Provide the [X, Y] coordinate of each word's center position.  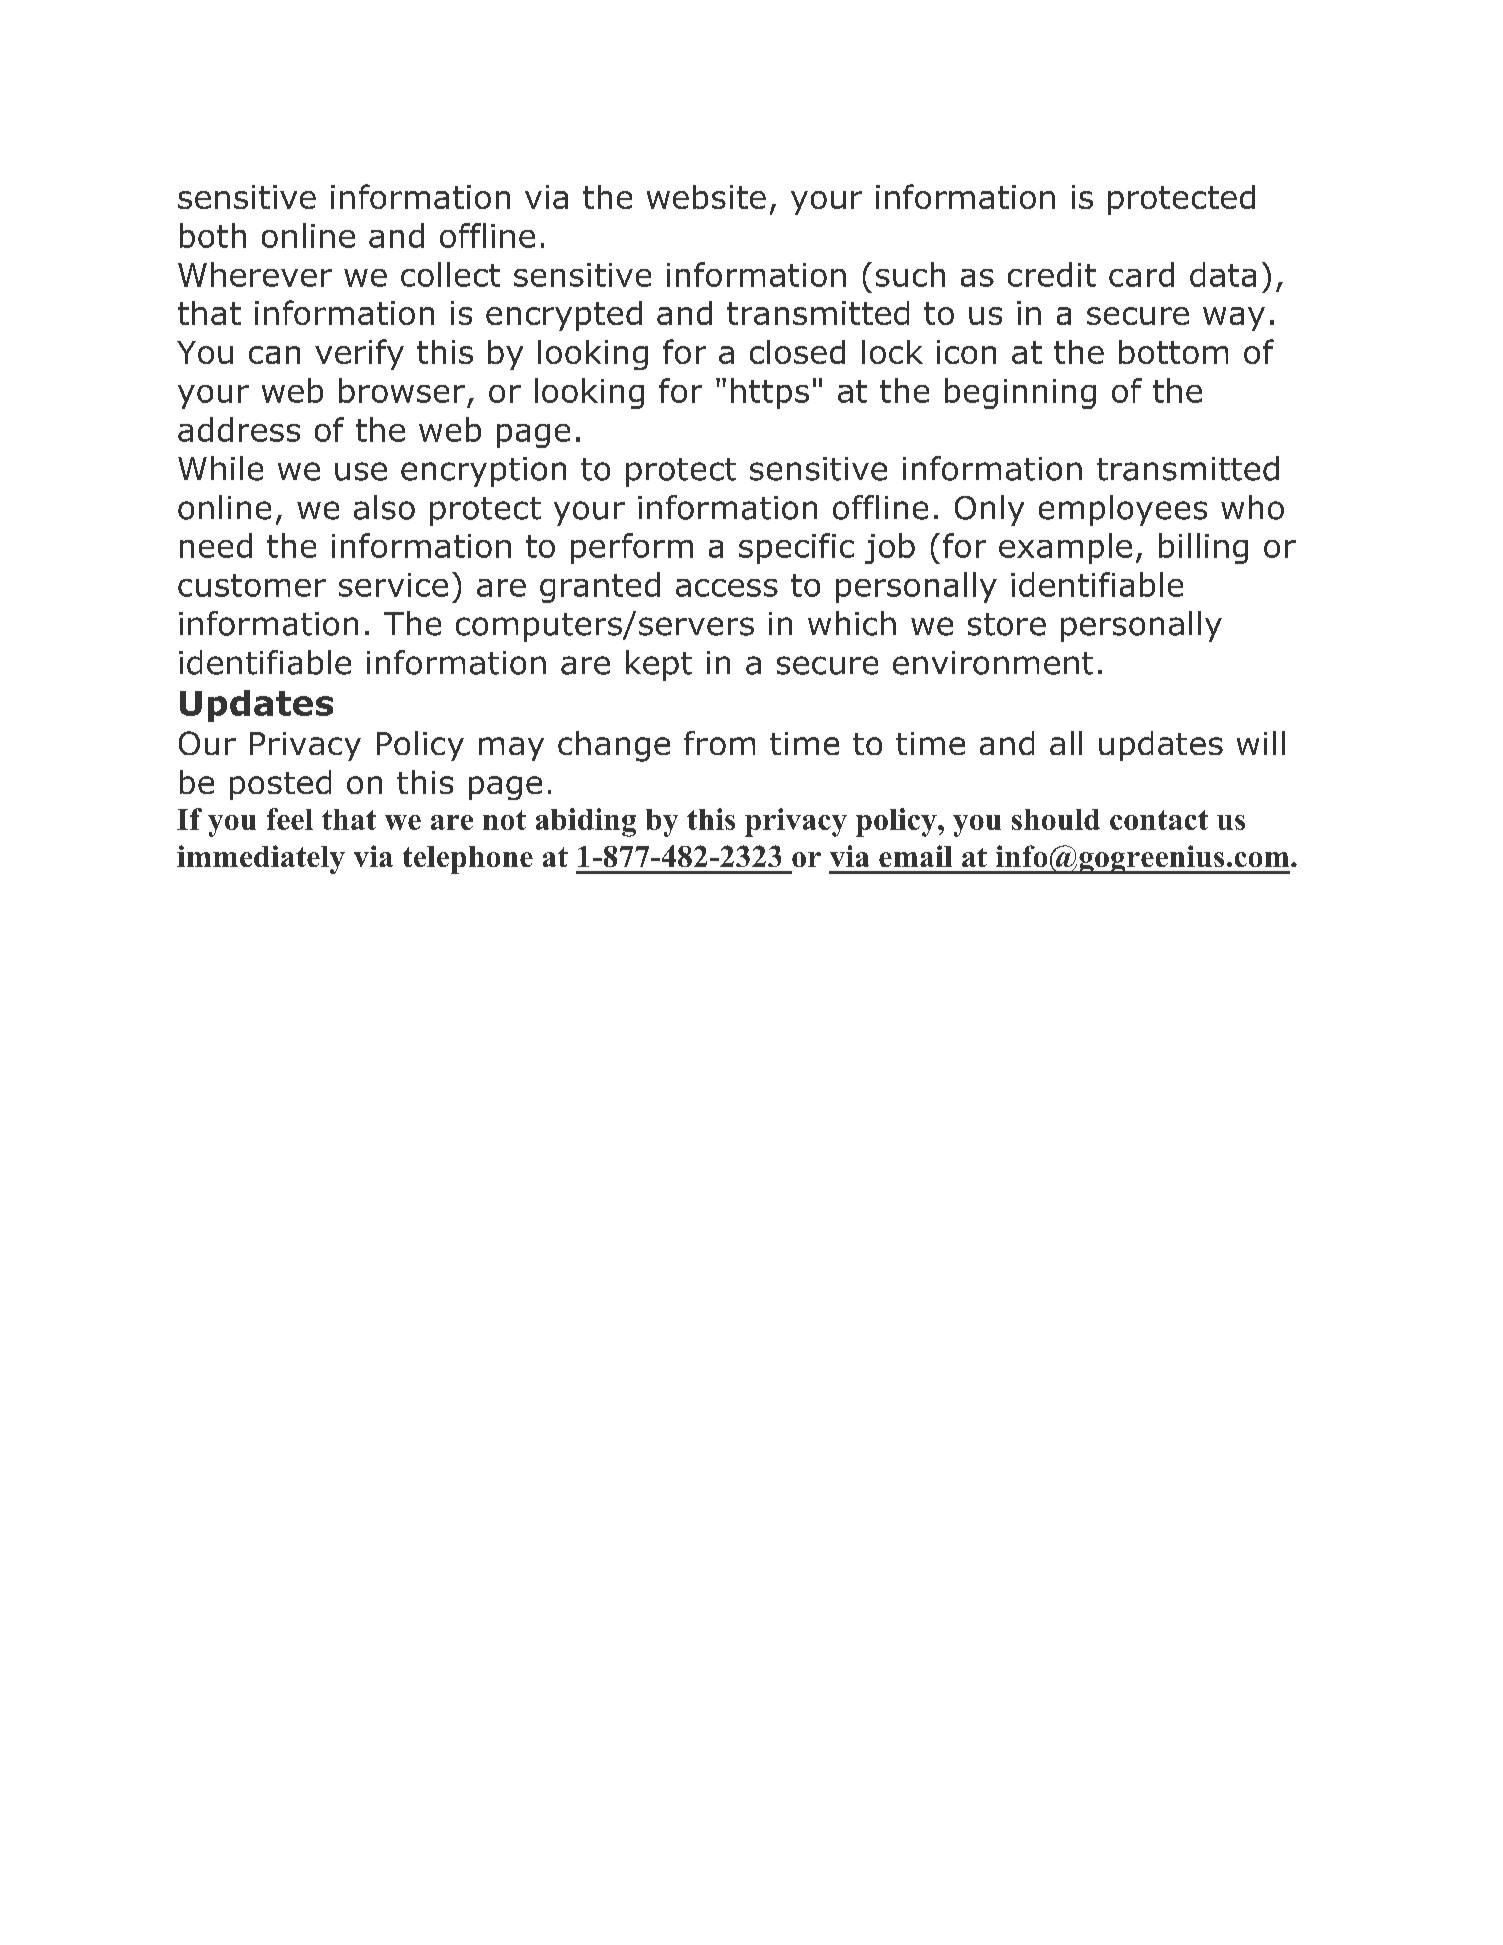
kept [659, 665]
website [706, 197]
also [384, 507]
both [213, 235]
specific [796, 548]
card [1141, 274]
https [770, 393]
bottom [1173, 352]
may [511, 749]
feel [290, 819]
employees [1123, 510]
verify [359, 354]
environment [993, 663]
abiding [586, 822]
